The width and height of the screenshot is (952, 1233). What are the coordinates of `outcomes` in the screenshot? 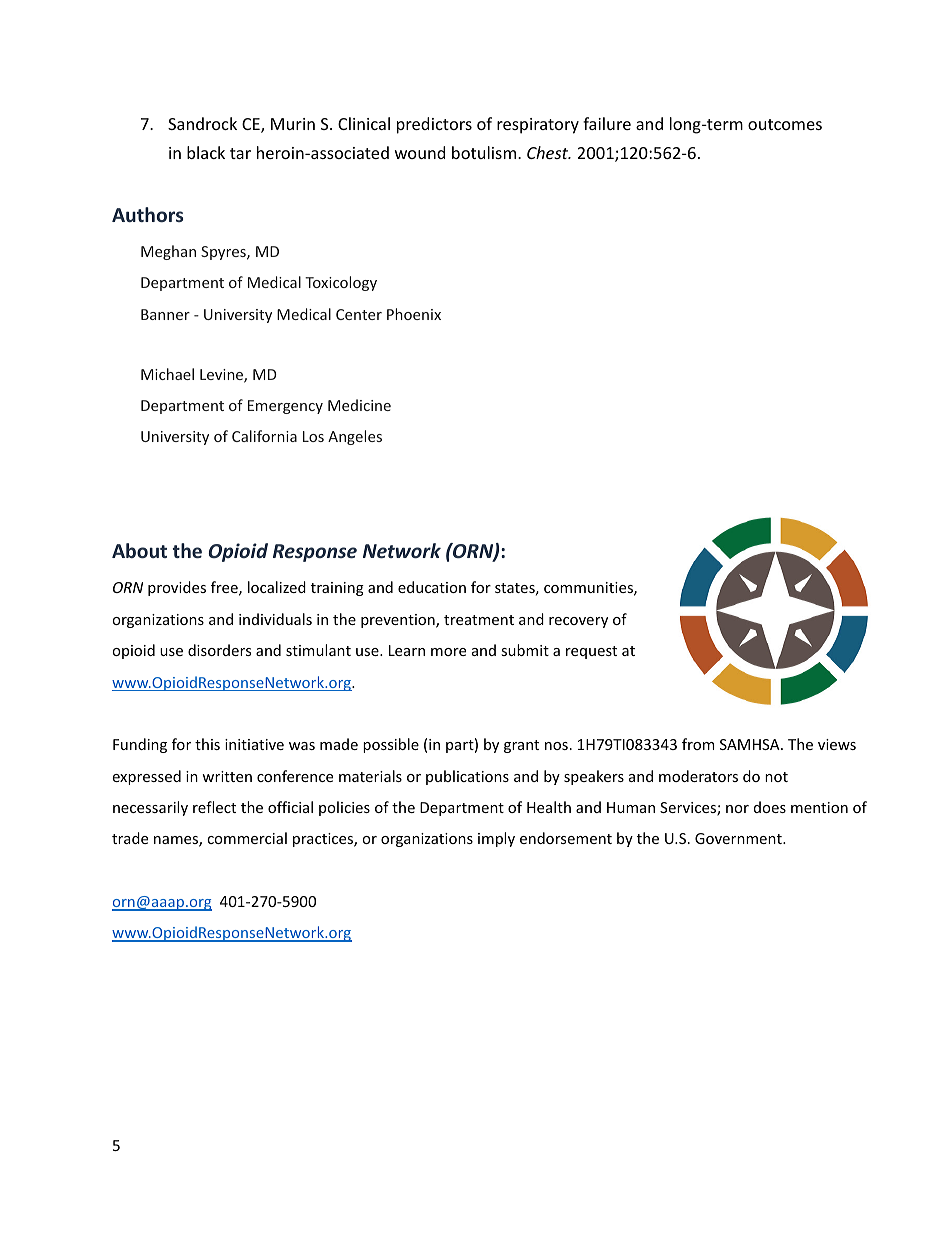 It's located at (785, 124).
